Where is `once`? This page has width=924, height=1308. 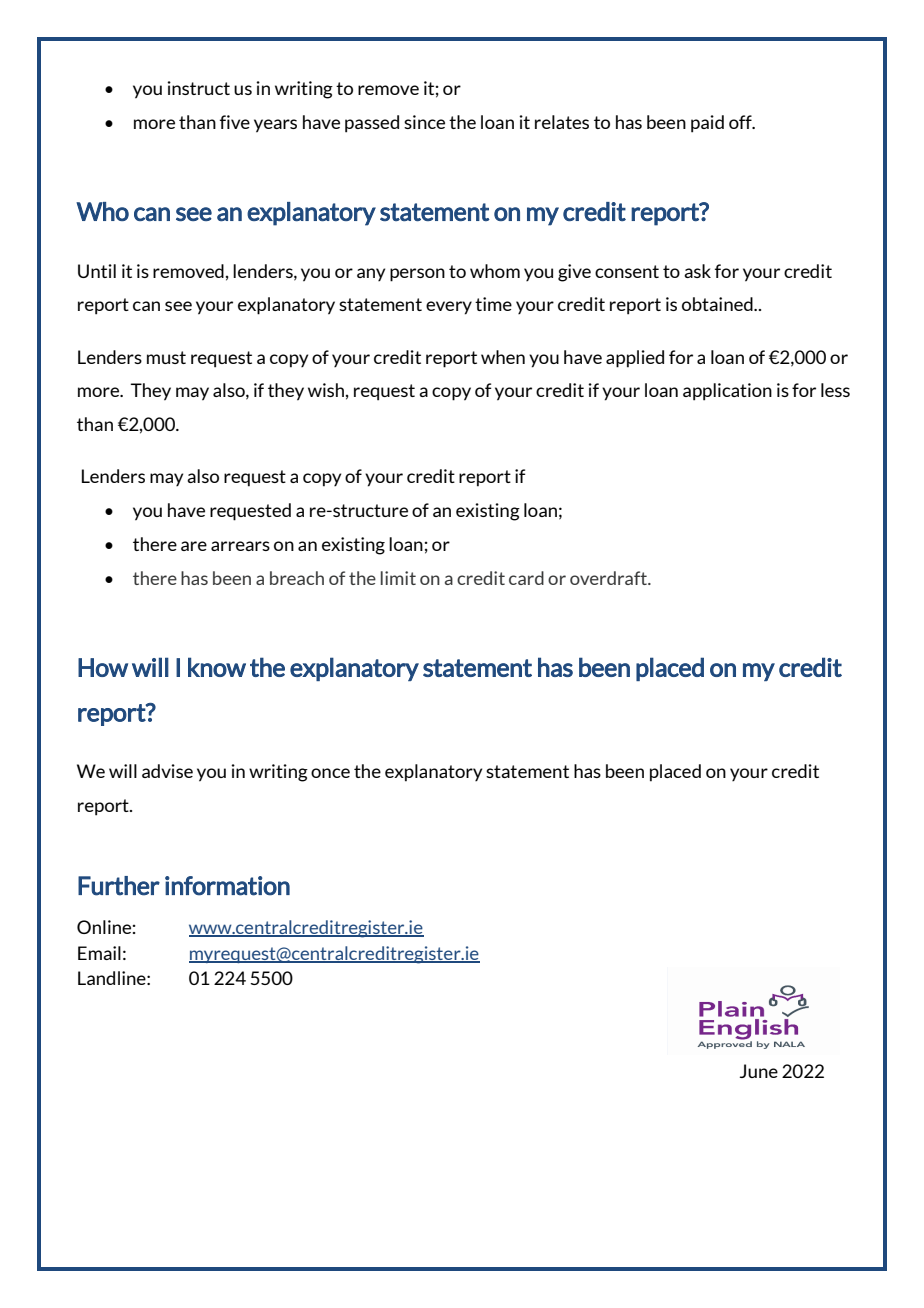 once is located at coordinates (330, 773).
